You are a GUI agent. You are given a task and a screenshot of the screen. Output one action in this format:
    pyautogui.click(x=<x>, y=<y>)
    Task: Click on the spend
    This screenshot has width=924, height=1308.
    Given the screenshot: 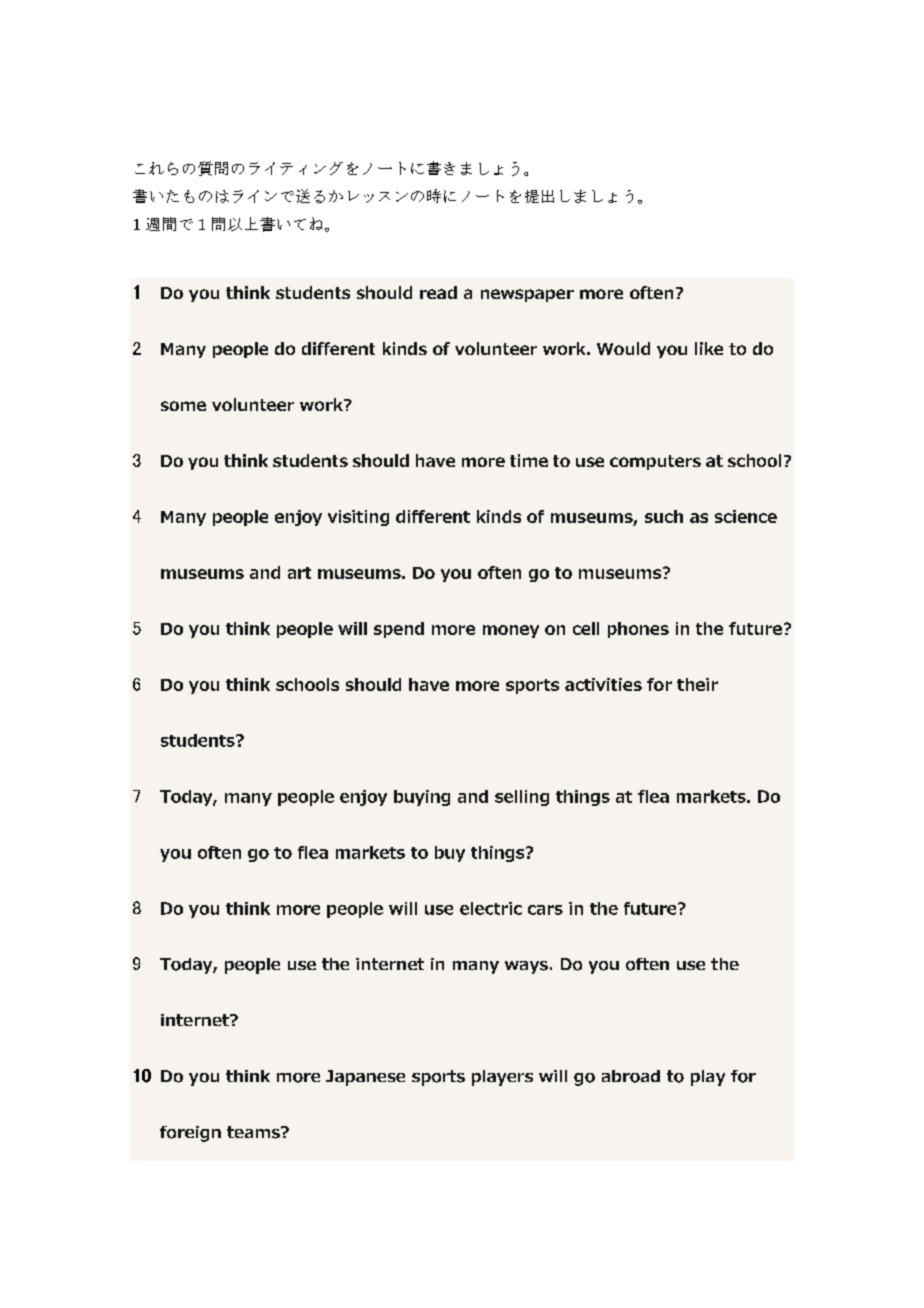 What is the action you would take?
    pyautogui.click(x=399, y=630)
